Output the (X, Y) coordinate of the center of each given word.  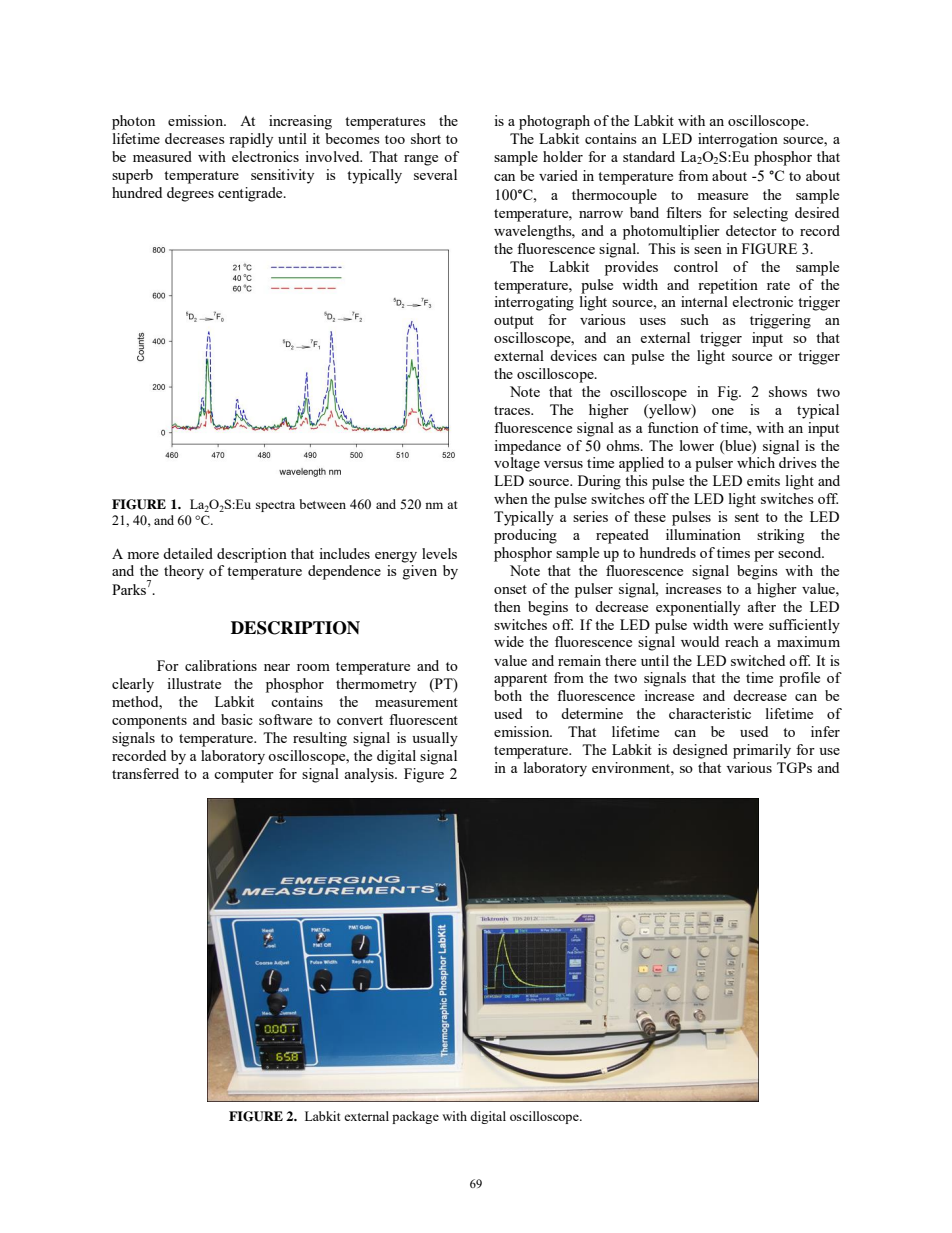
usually (435, 739)
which (756, 462)
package (415, 1117)
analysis (370, 775)
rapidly (251, 140)
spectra (275, 506)
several (435, 174)
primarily (762, 751)
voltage (517, 464)
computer (244, 776)
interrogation (738, 140)
